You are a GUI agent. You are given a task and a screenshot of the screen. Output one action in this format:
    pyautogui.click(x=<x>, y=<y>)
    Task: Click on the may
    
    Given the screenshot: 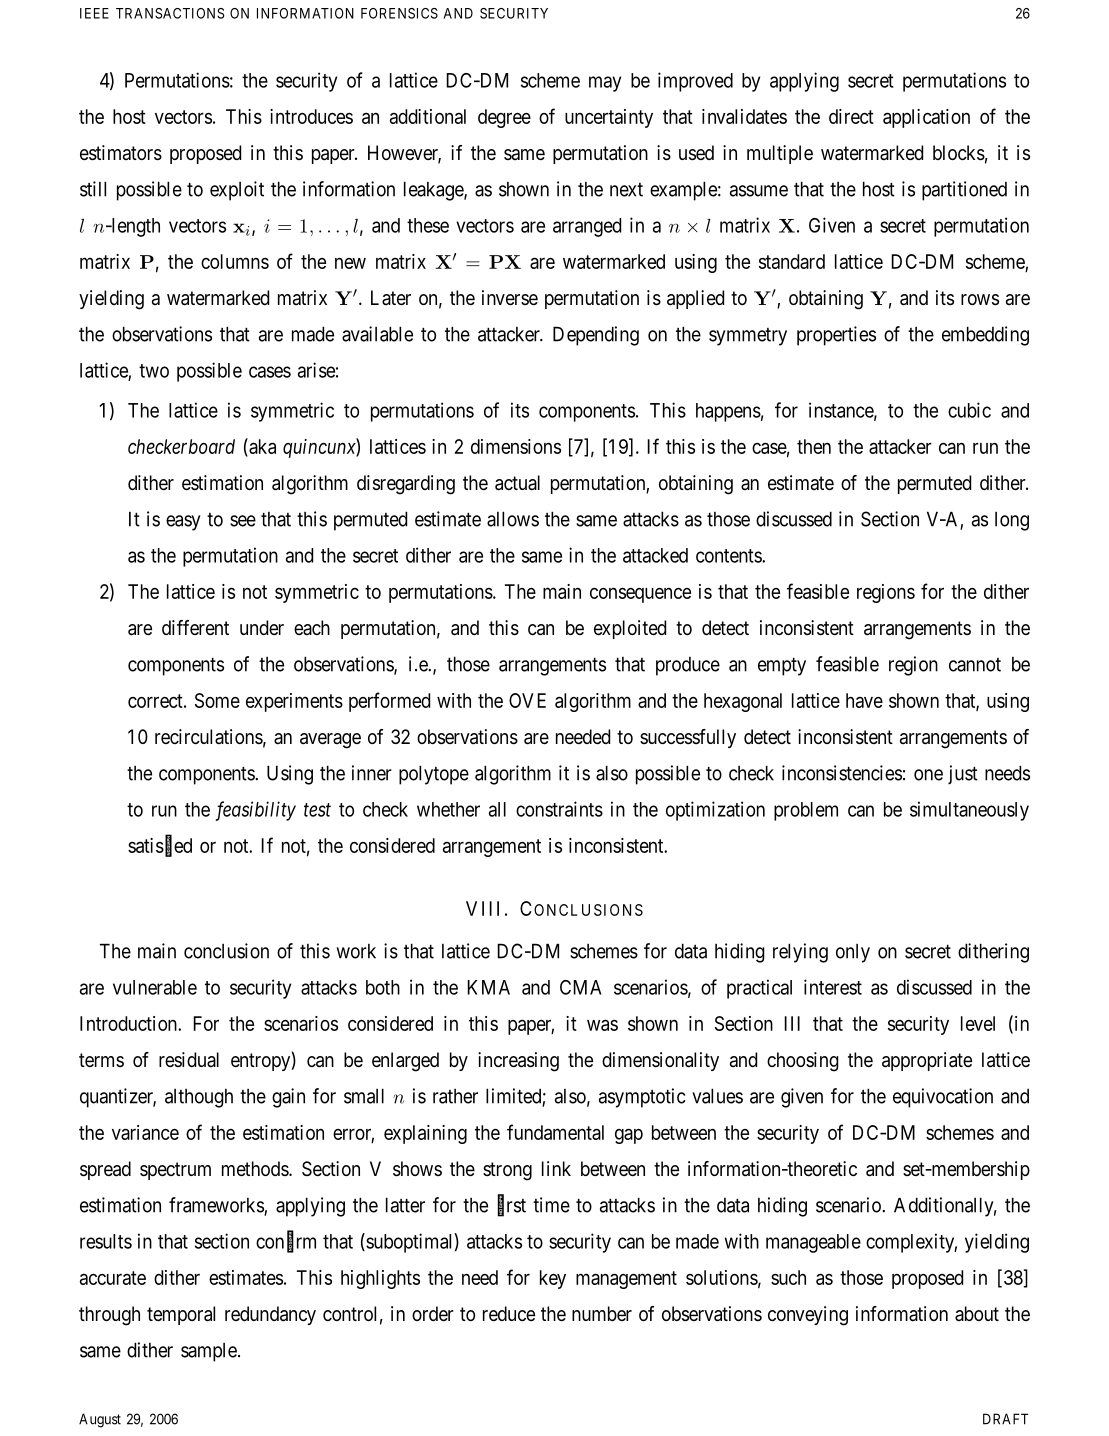 What is the action you would take?
    pyautogui.click(x=605, y=84)
